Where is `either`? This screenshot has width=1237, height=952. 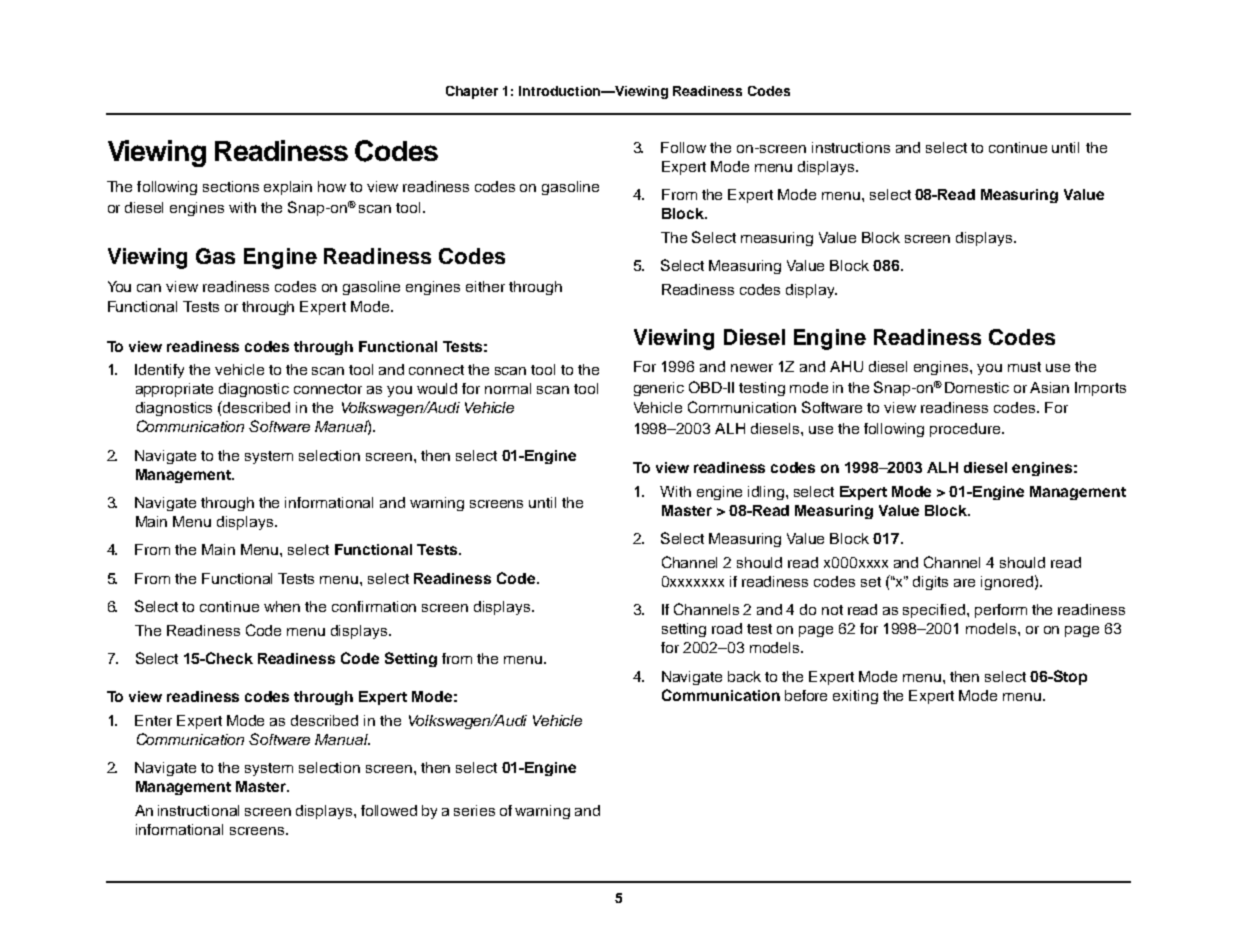 either is located at coordinates (485, 286).
